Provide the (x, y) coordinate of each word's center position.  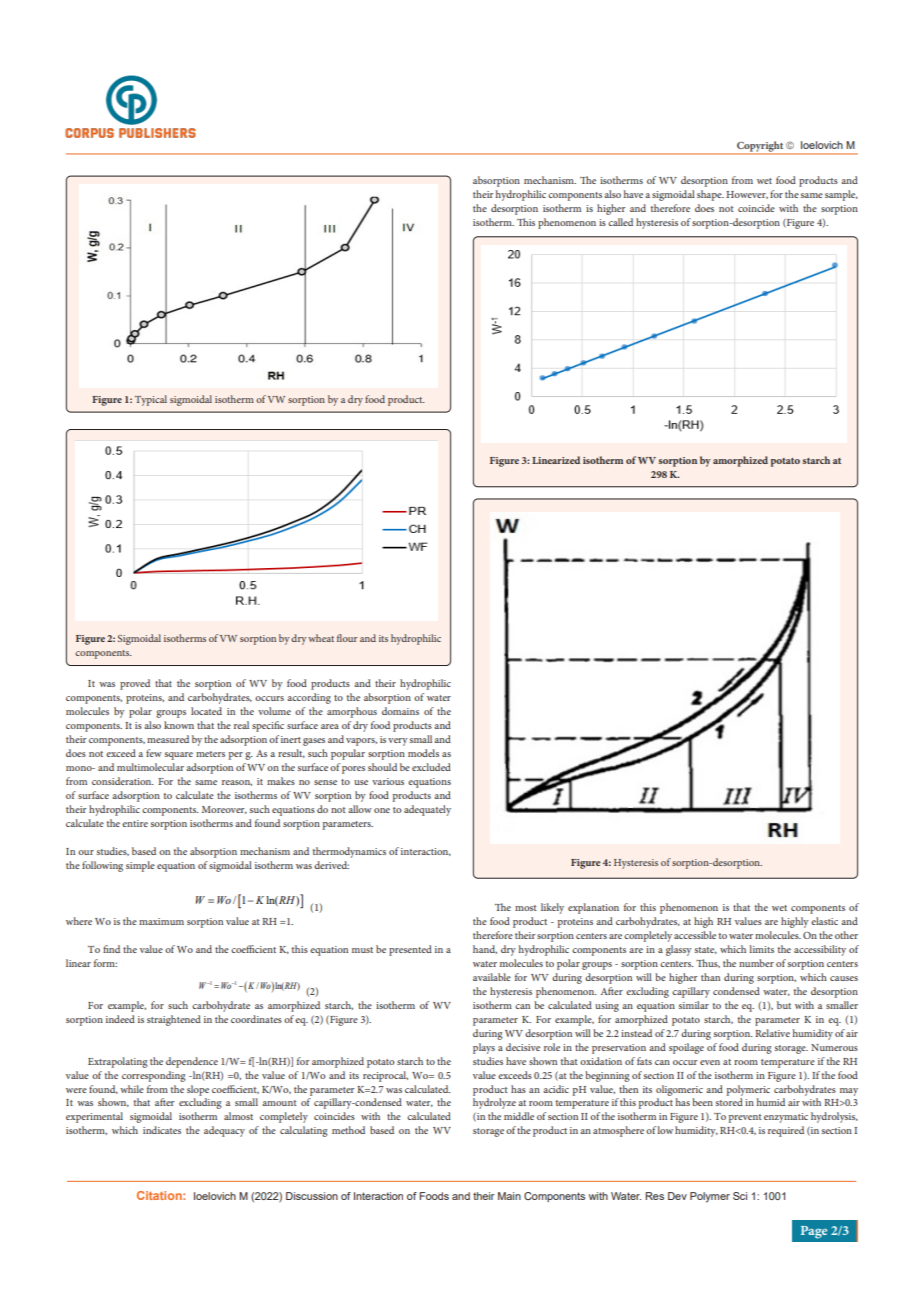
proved (135, 684)
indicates (162, 1130)
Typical (151, 400)
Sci (740, 1196)
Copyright (760, 147)
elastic (824, 921)
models (423, 753)
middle (519, 1116)
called (620, 222)
